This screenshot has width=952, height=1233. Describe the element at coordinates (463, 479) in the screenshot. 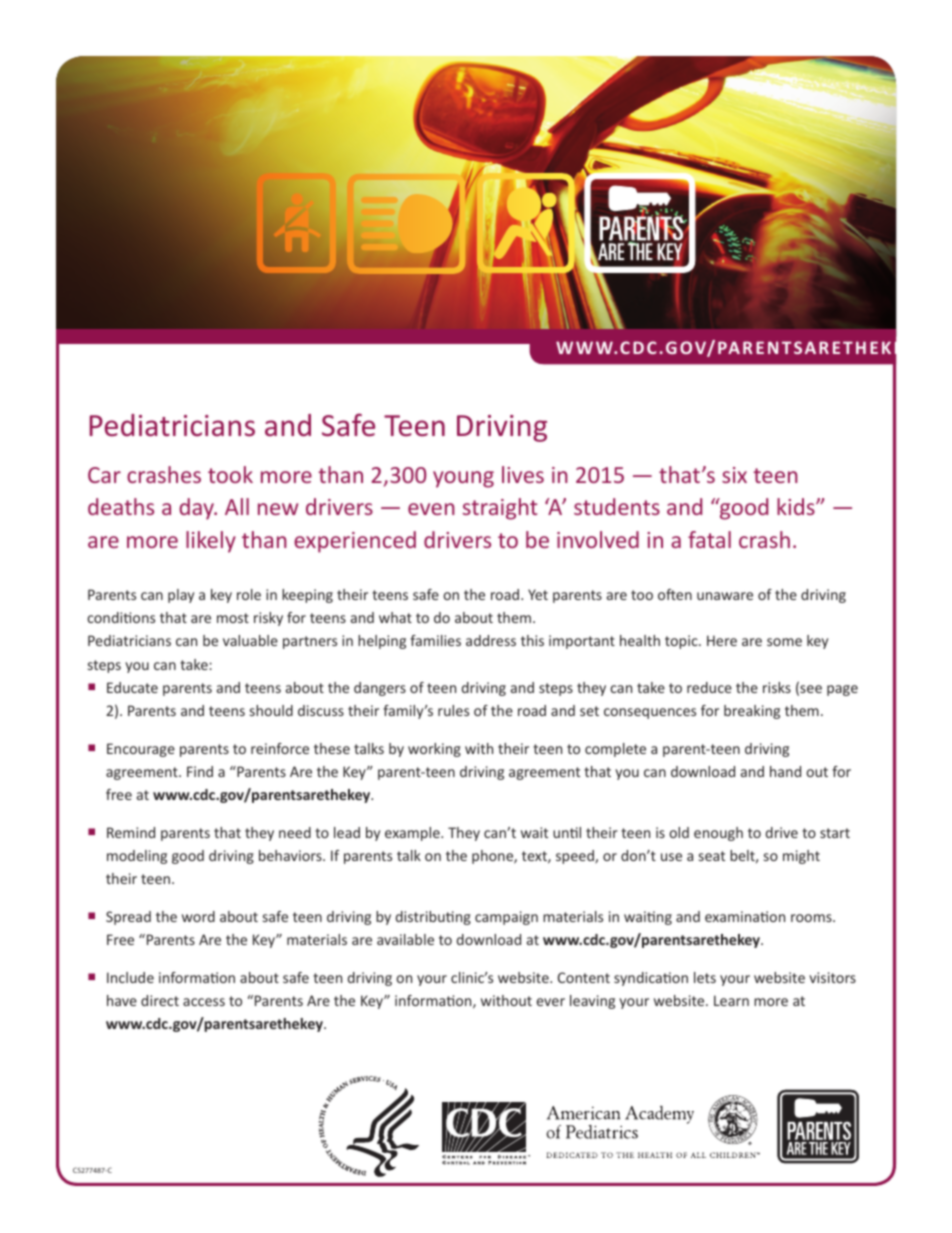

I see `young` at that location.
